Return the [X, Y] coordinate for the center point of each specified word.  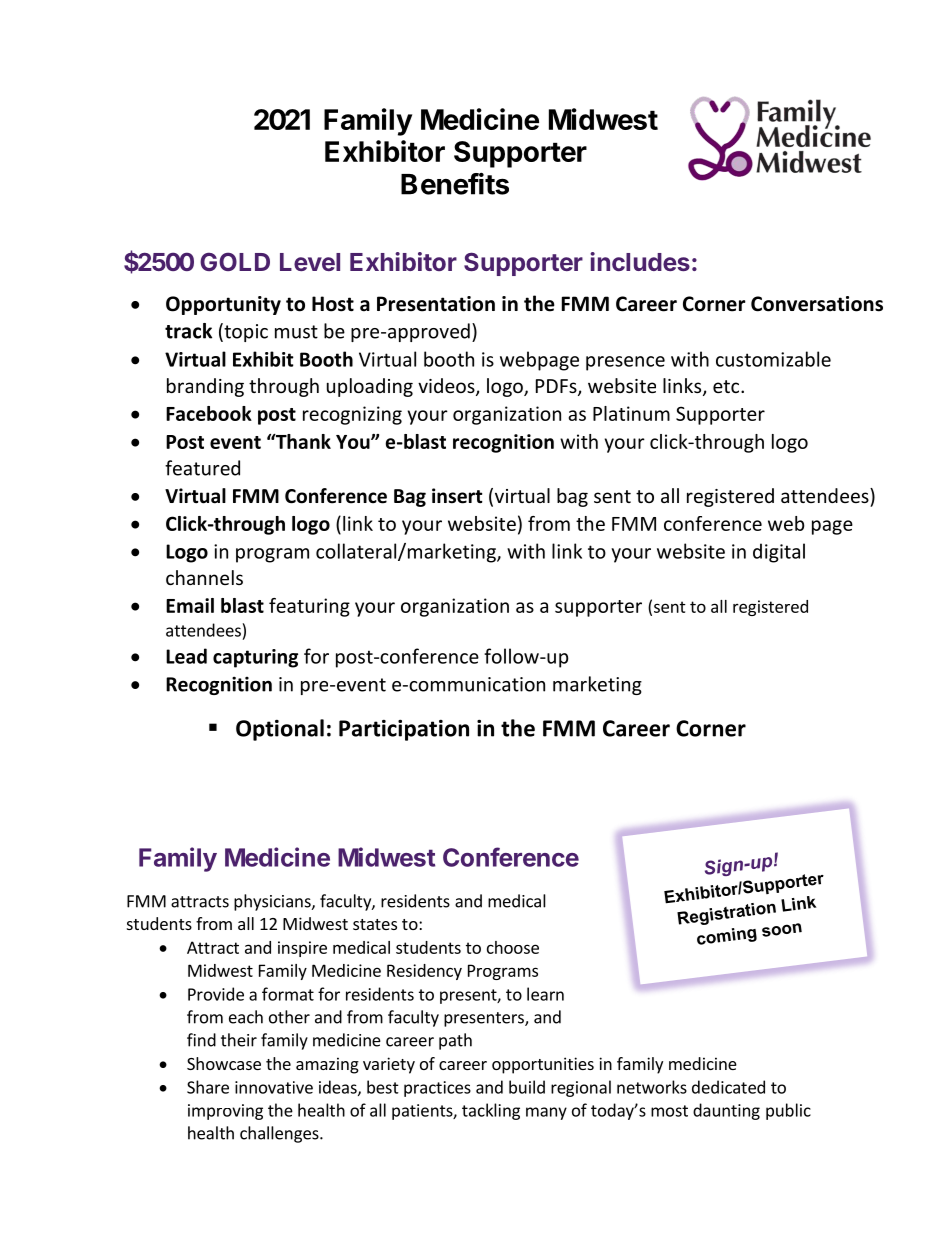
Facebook [209, 413]
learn [545, 994]
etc [727, 386]
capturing [255, 658]
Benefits [455, 183]
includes [640, 261]
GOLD [235, 261]
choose [513, 947]
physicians [273, 902]
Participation [404, 730]
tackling [491, 1111]
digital [779, 553]
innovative [274, 1087]
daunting [726, 1111]
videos [447, 387]
